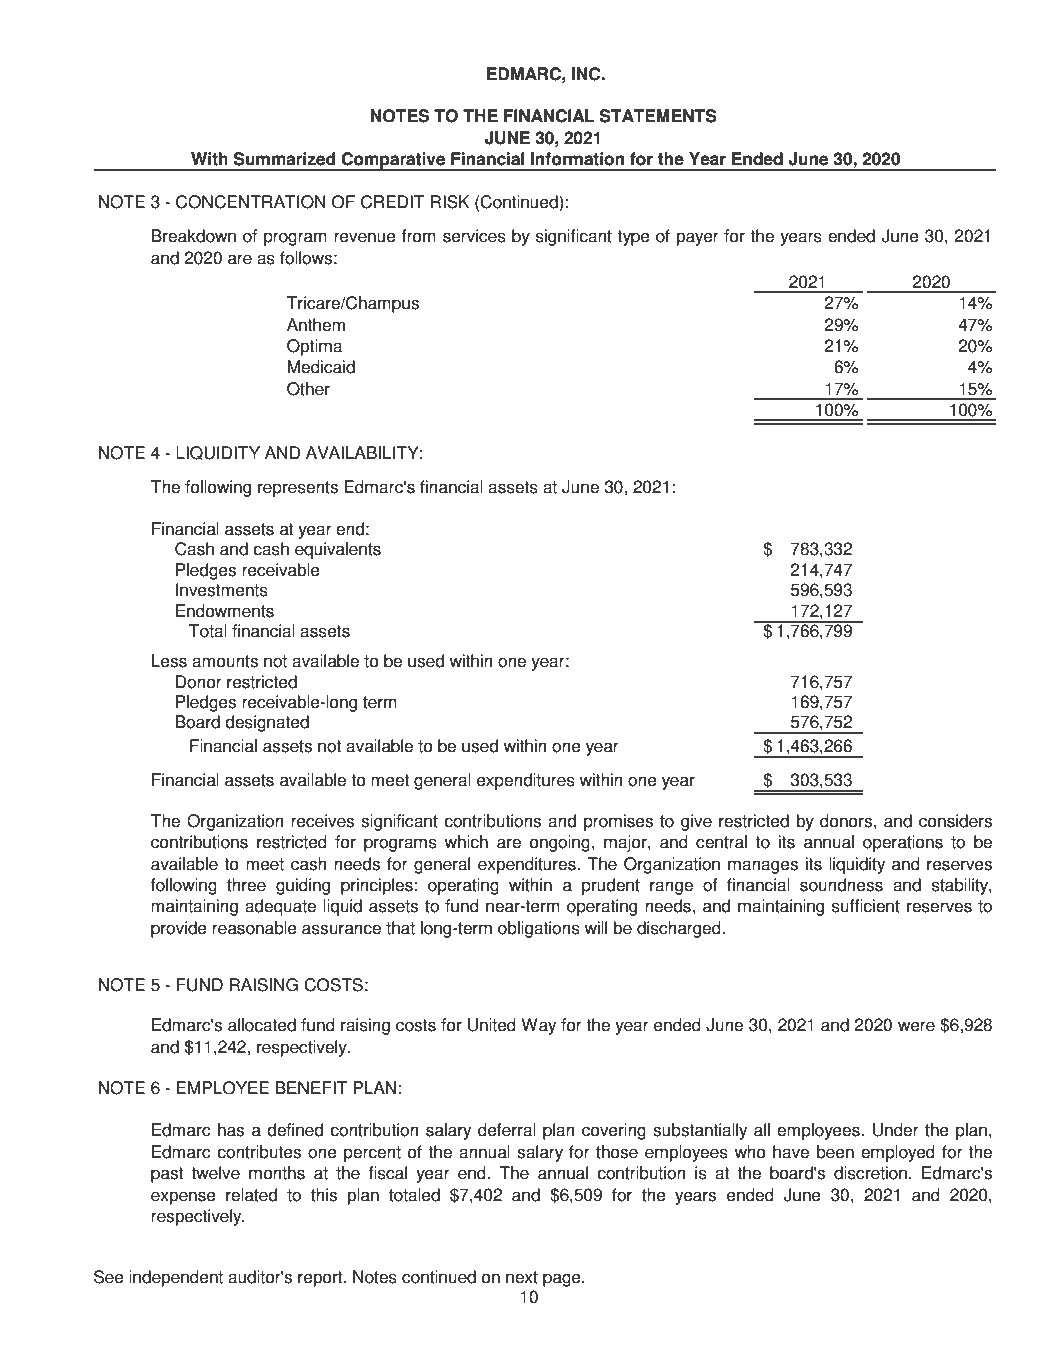  What do you see at coordinates (578, 159) in the page?
I see `Information` at bounding box center [578, 159].
